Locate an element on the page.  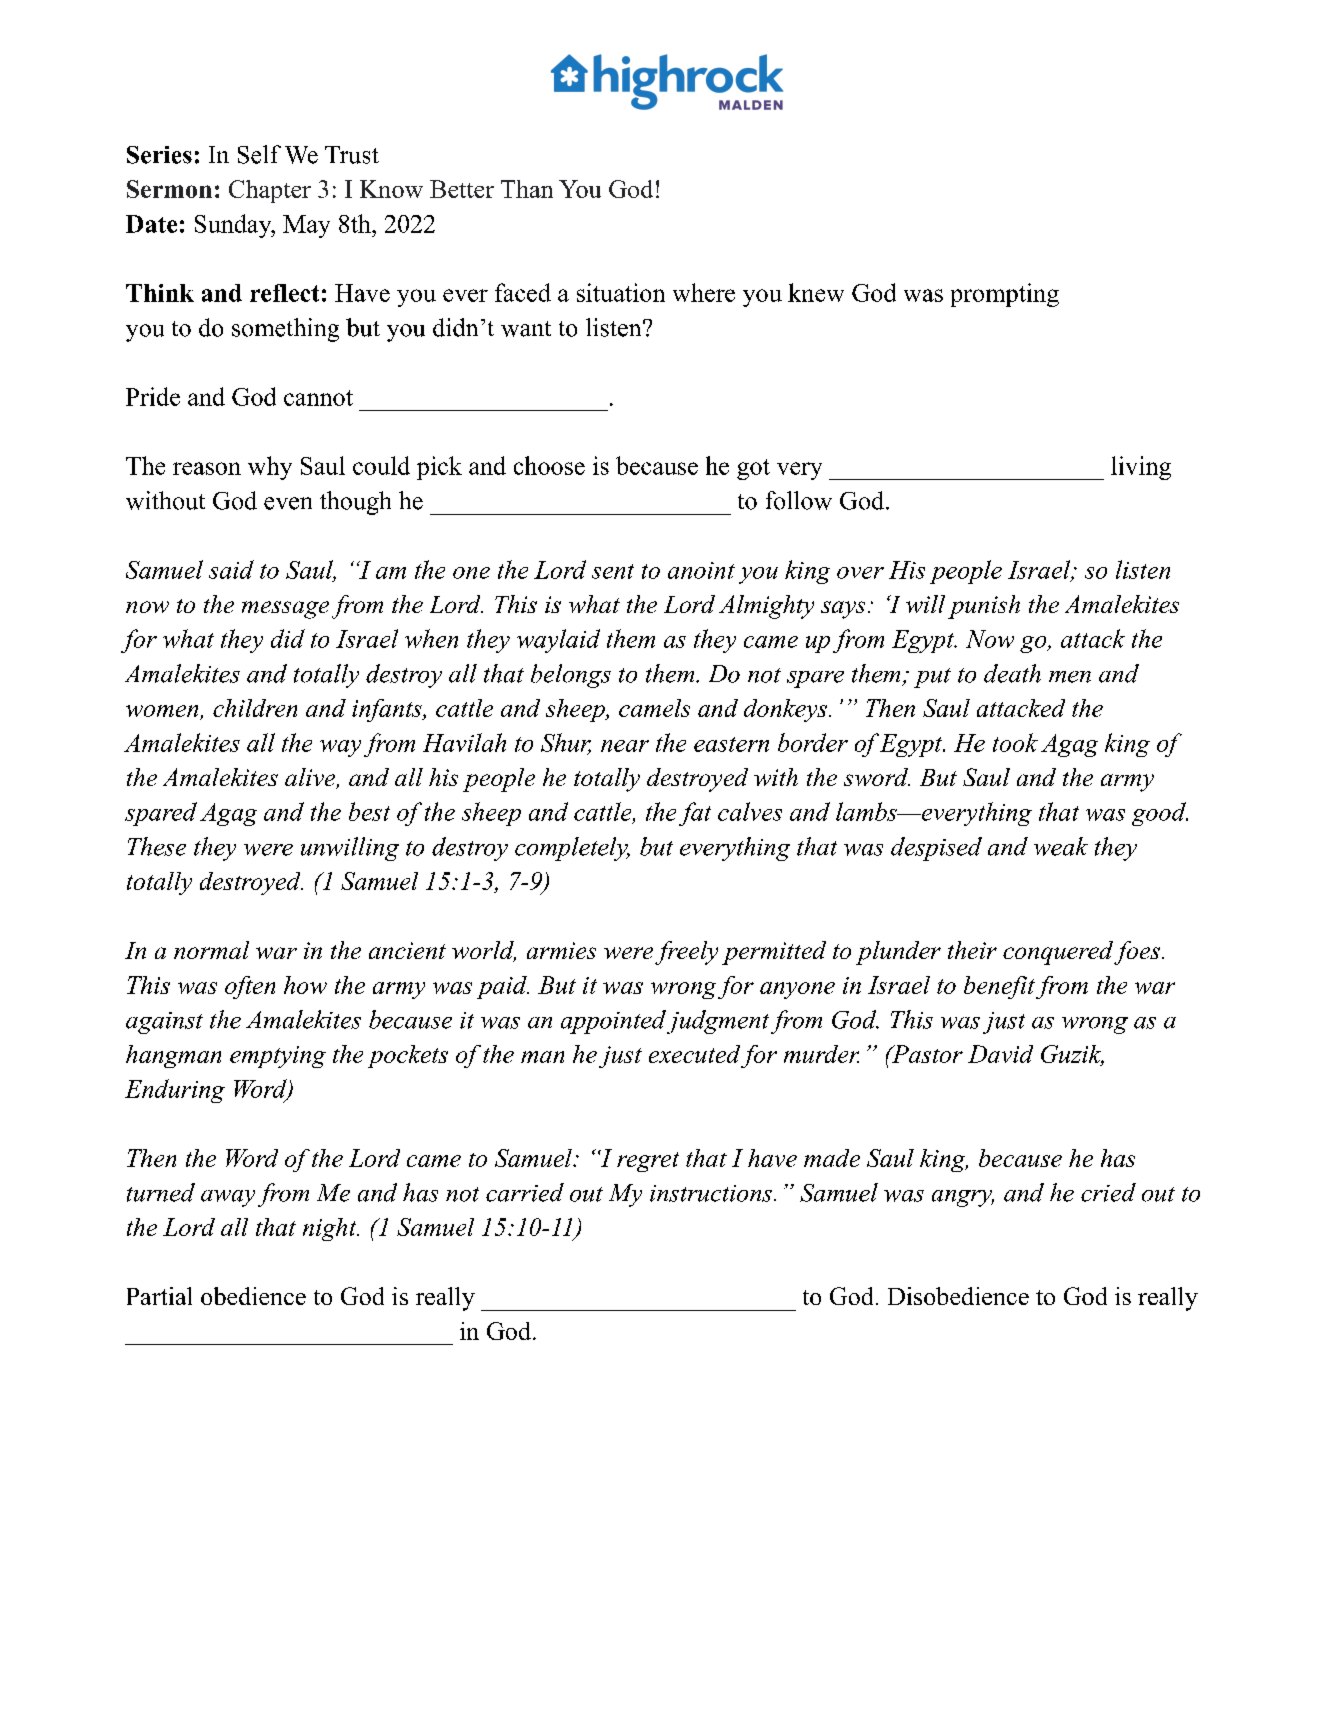
angry is located at coordinates (963, 1198).
